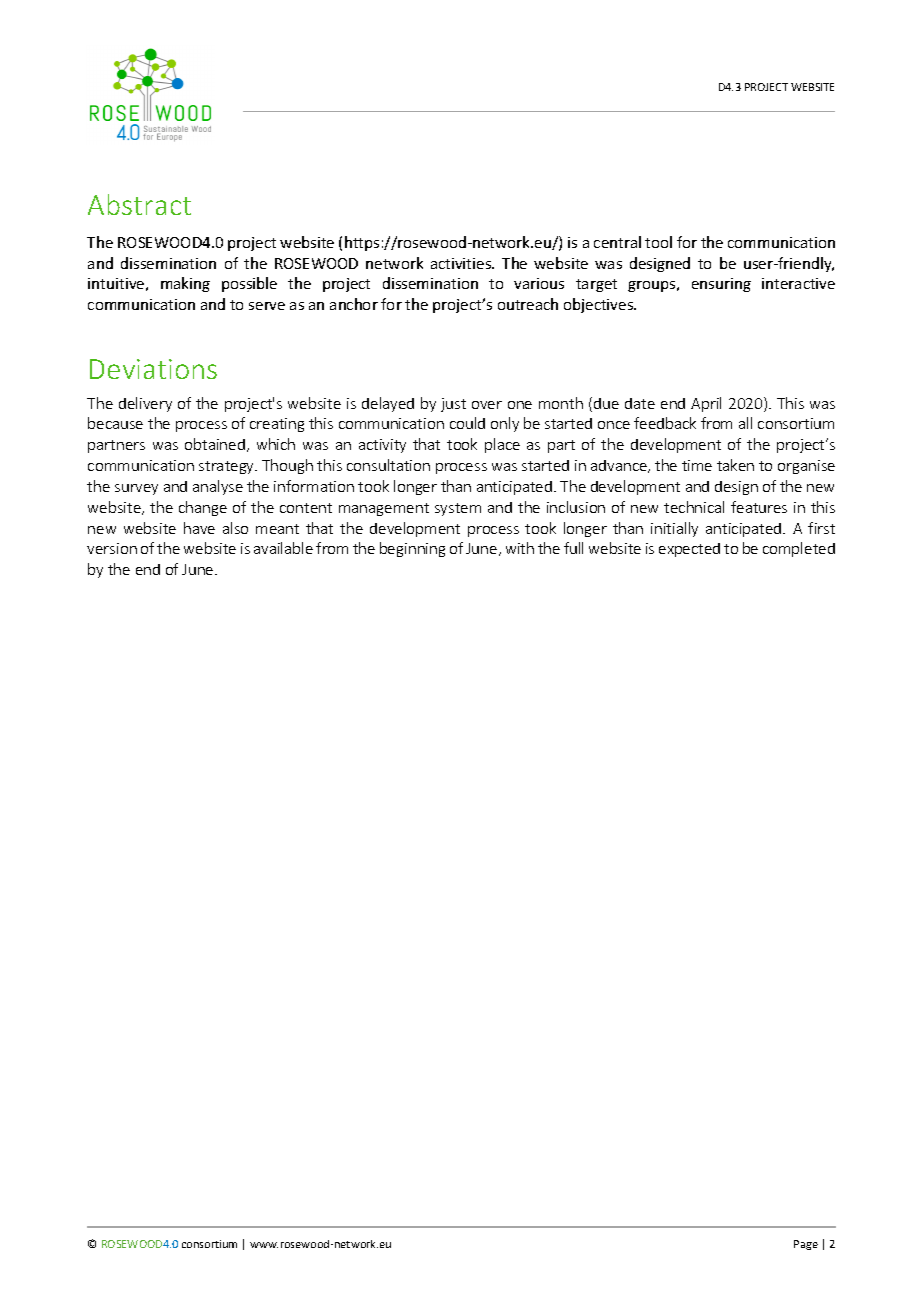  Describe the element at coordinates (462, 263) in the page. I see `activities` at that location.
